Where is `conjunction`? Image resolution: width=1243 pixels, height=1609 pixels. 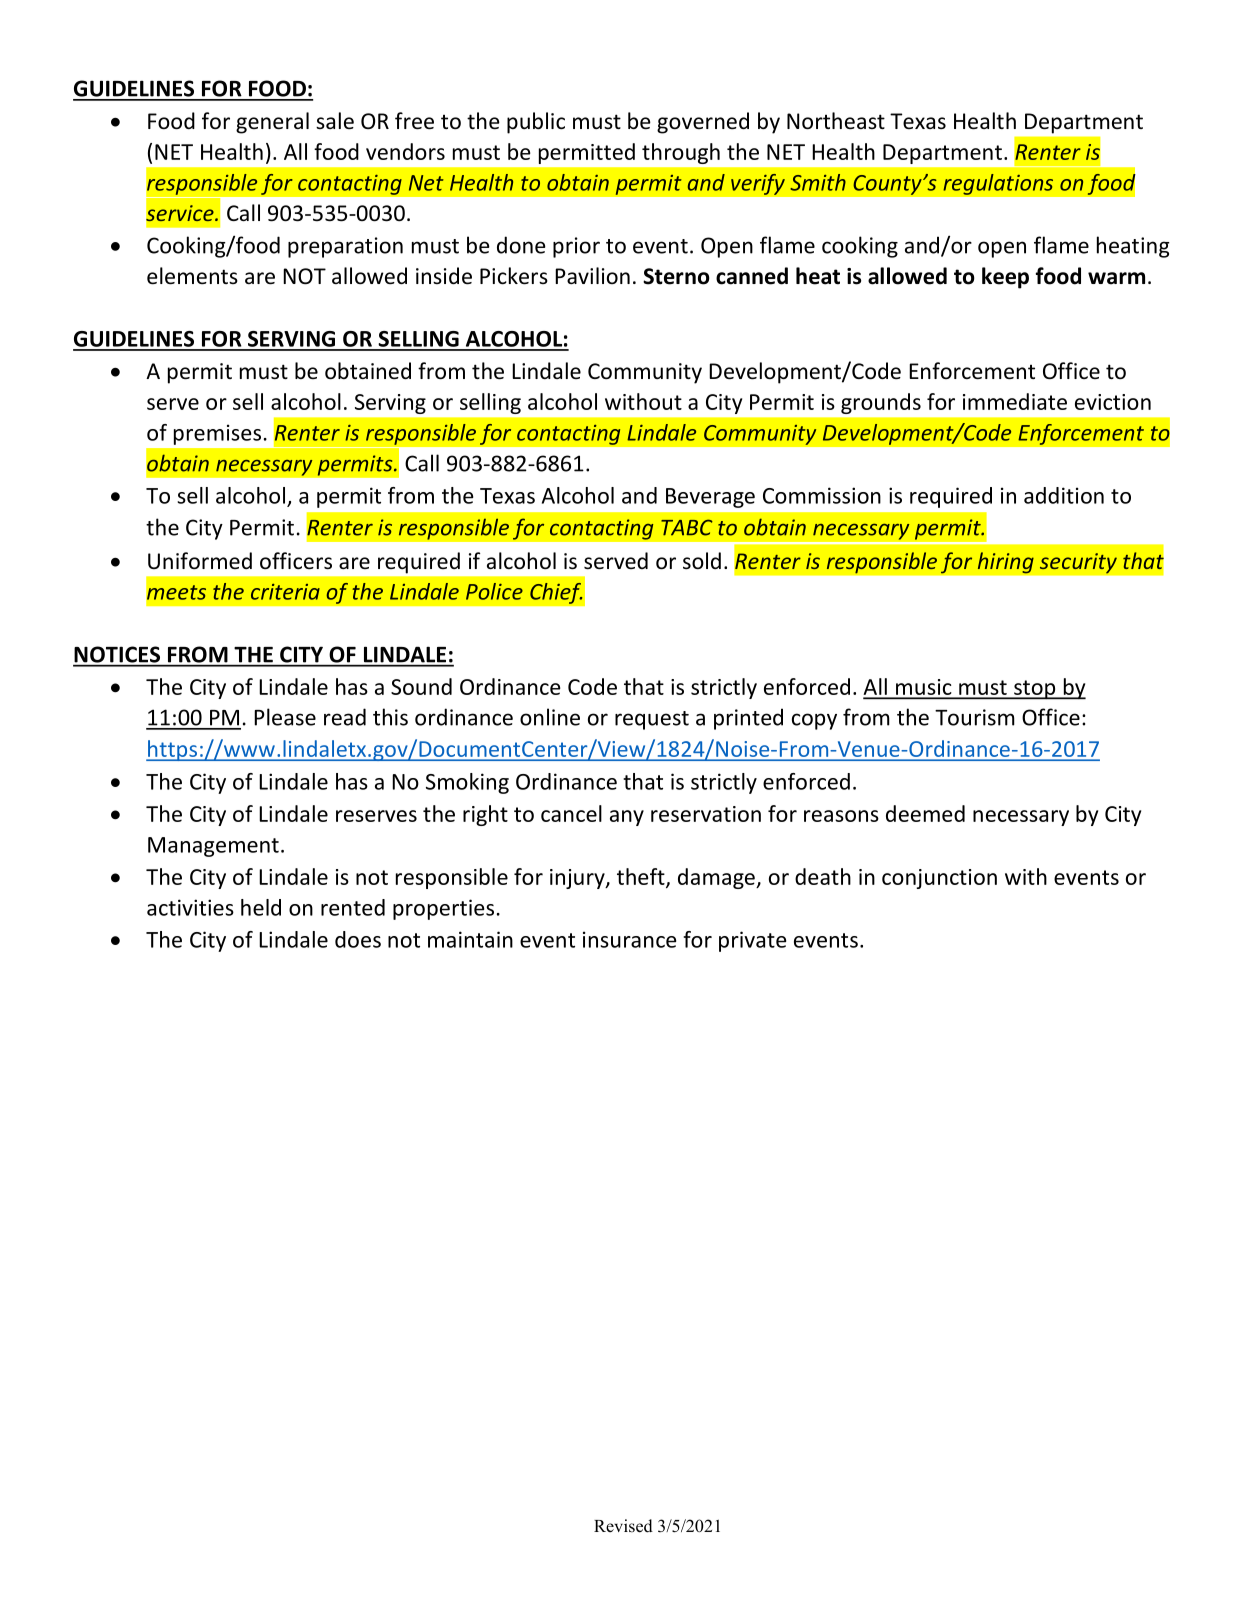
conjunction is located at coordinates (939, 879).
